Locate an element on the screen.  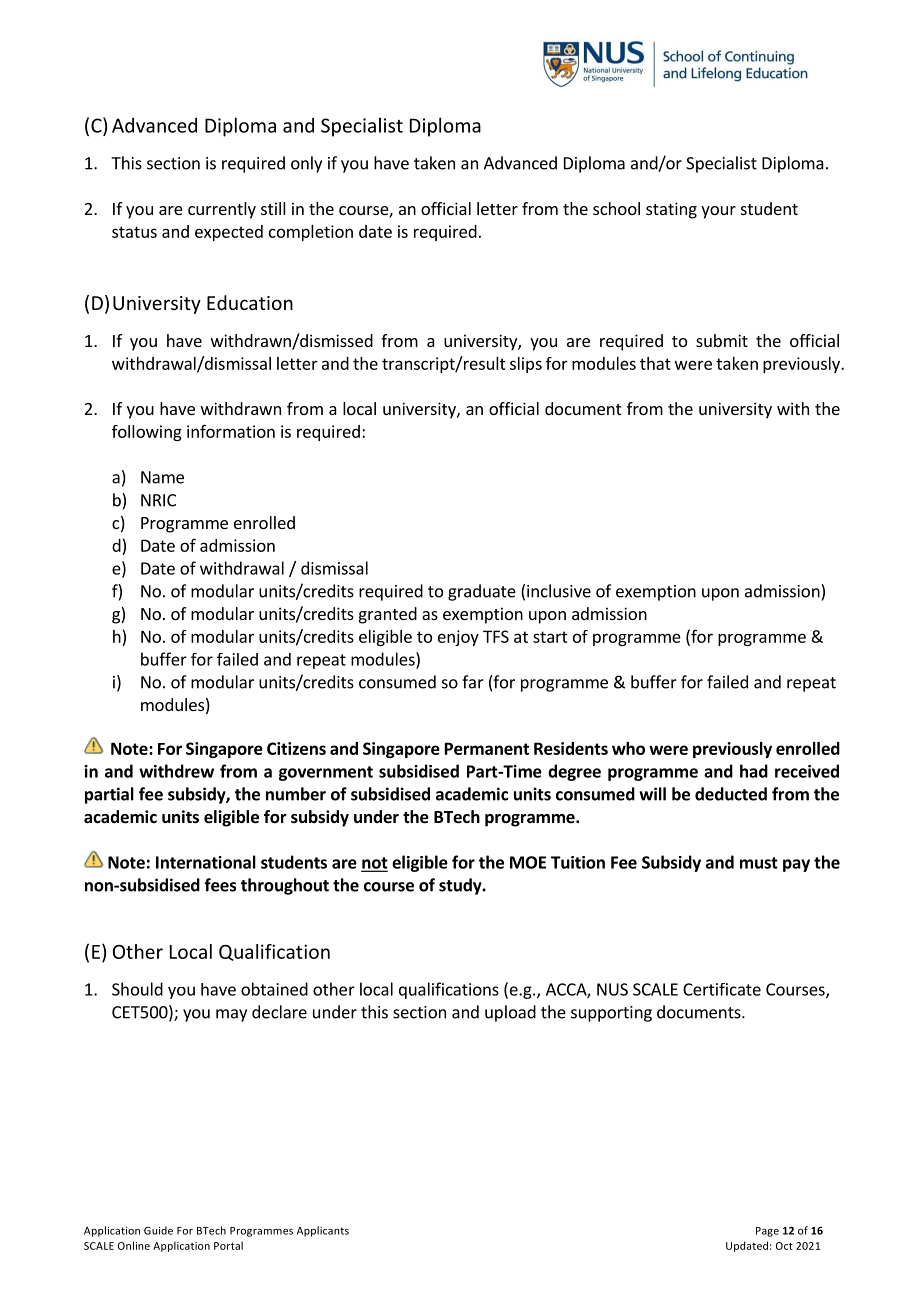
graduate is located at coordinates (482, 592).
